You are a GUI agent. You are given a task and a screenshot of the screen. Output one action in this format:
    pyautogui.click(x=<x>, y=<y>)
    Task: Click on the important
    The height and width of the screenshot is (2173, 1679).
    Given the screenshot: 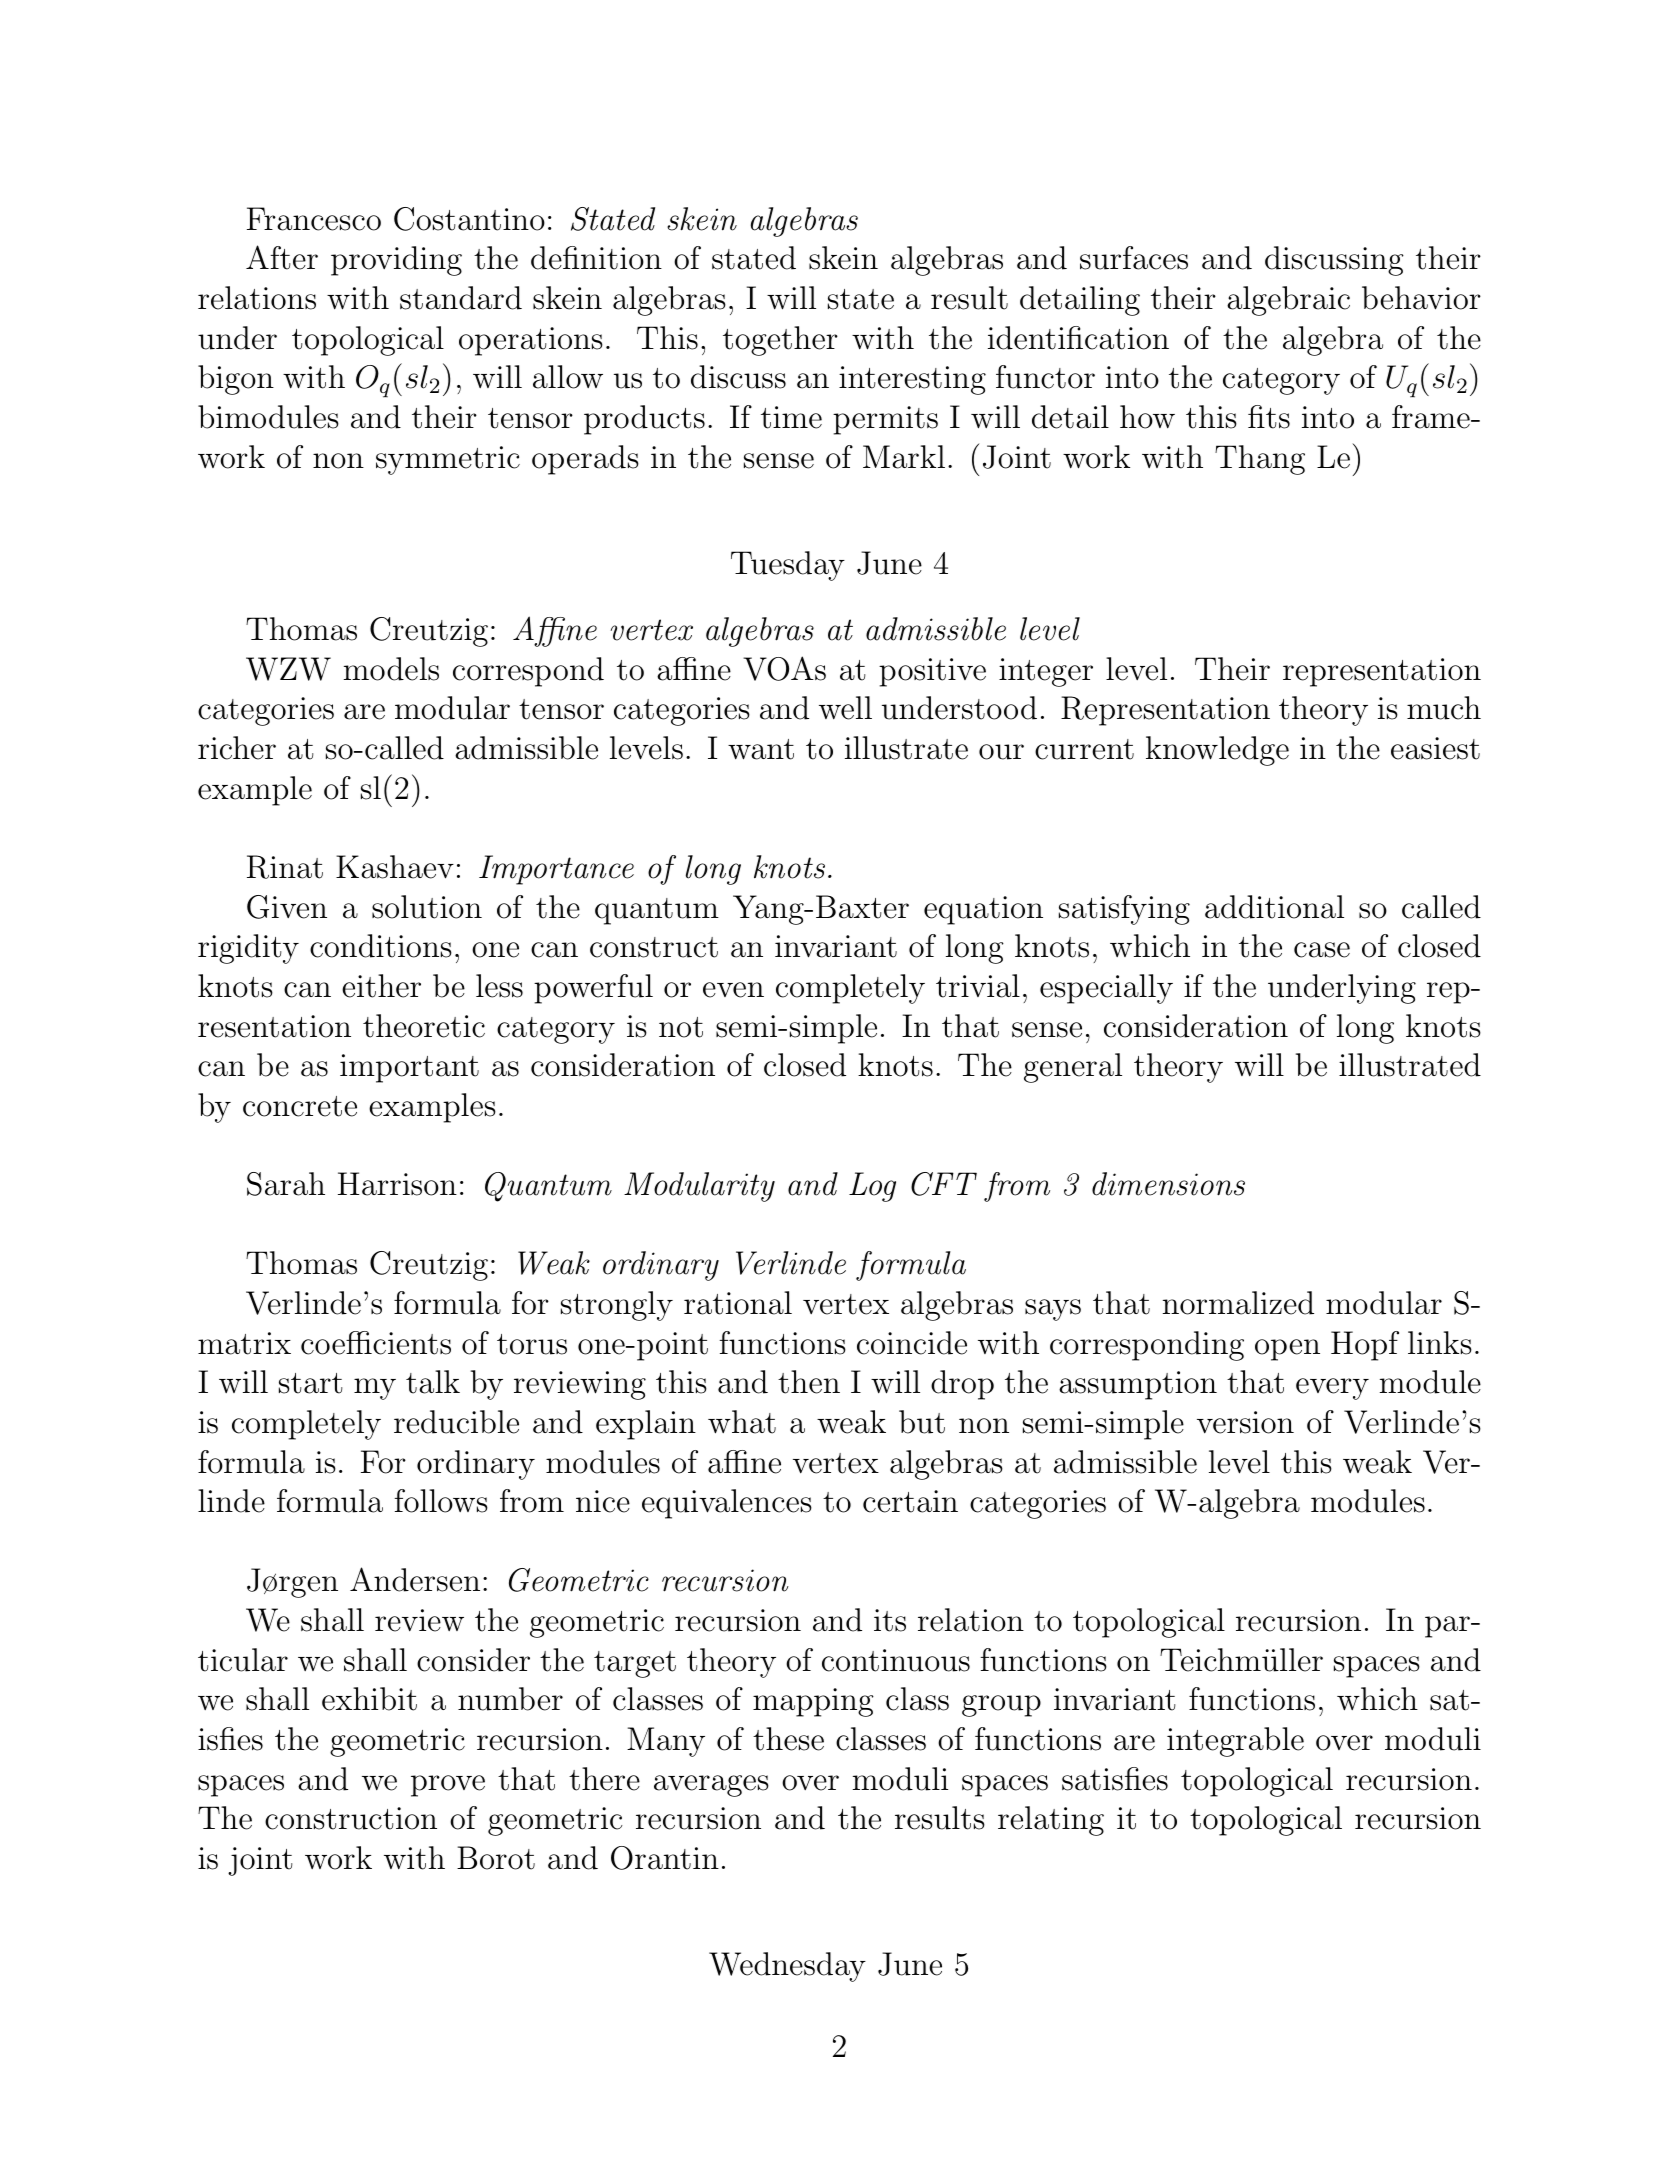 What is the action you would take?
    pyautogui.click(x=409, y=1068)
